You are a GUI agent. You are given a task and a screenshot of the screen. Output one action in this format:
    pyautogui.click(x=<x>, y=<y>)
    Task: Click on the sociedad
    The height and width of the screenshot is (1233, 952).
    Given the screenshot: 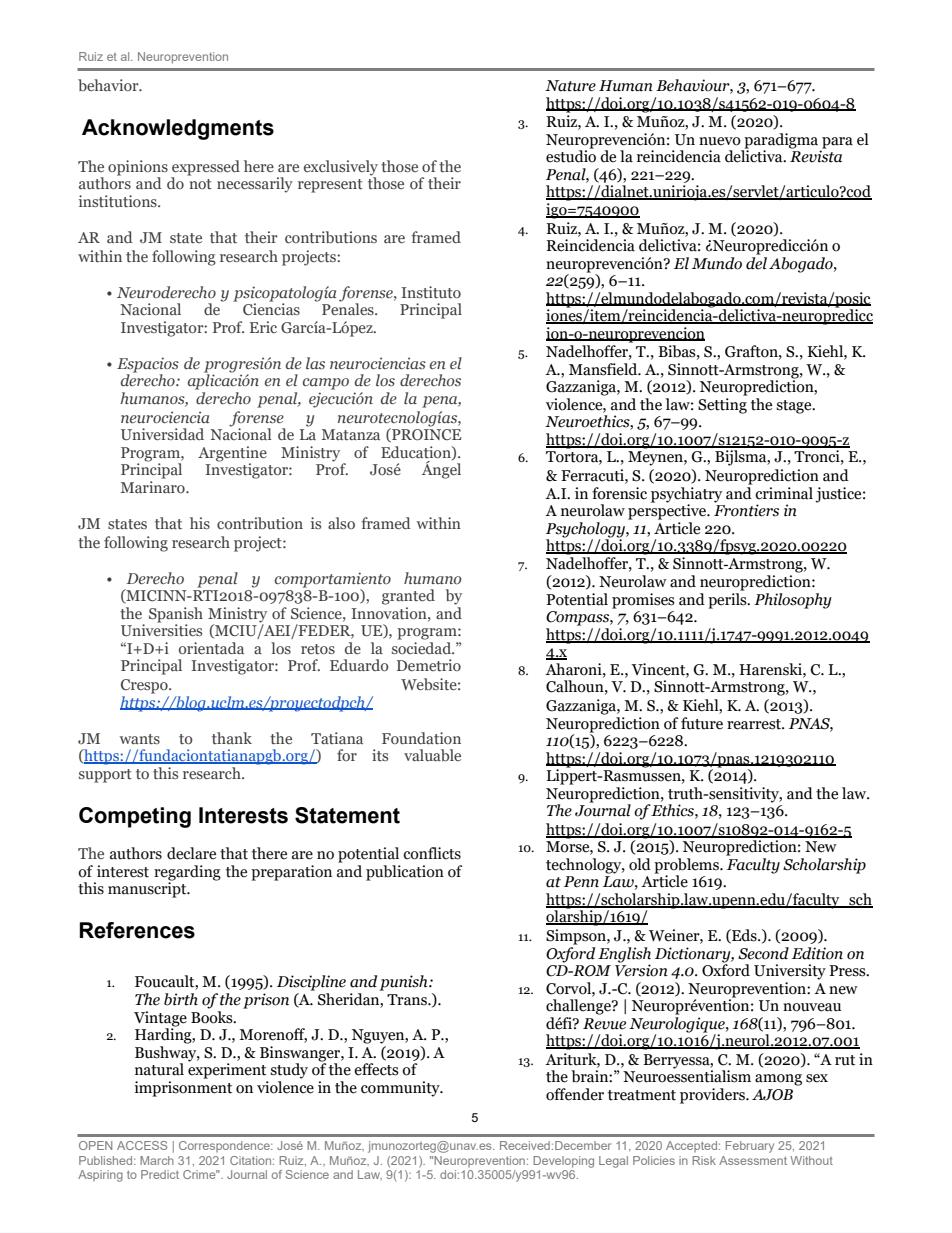 What is the action you would take?
    pyautogui.click(x=423, y=646)
